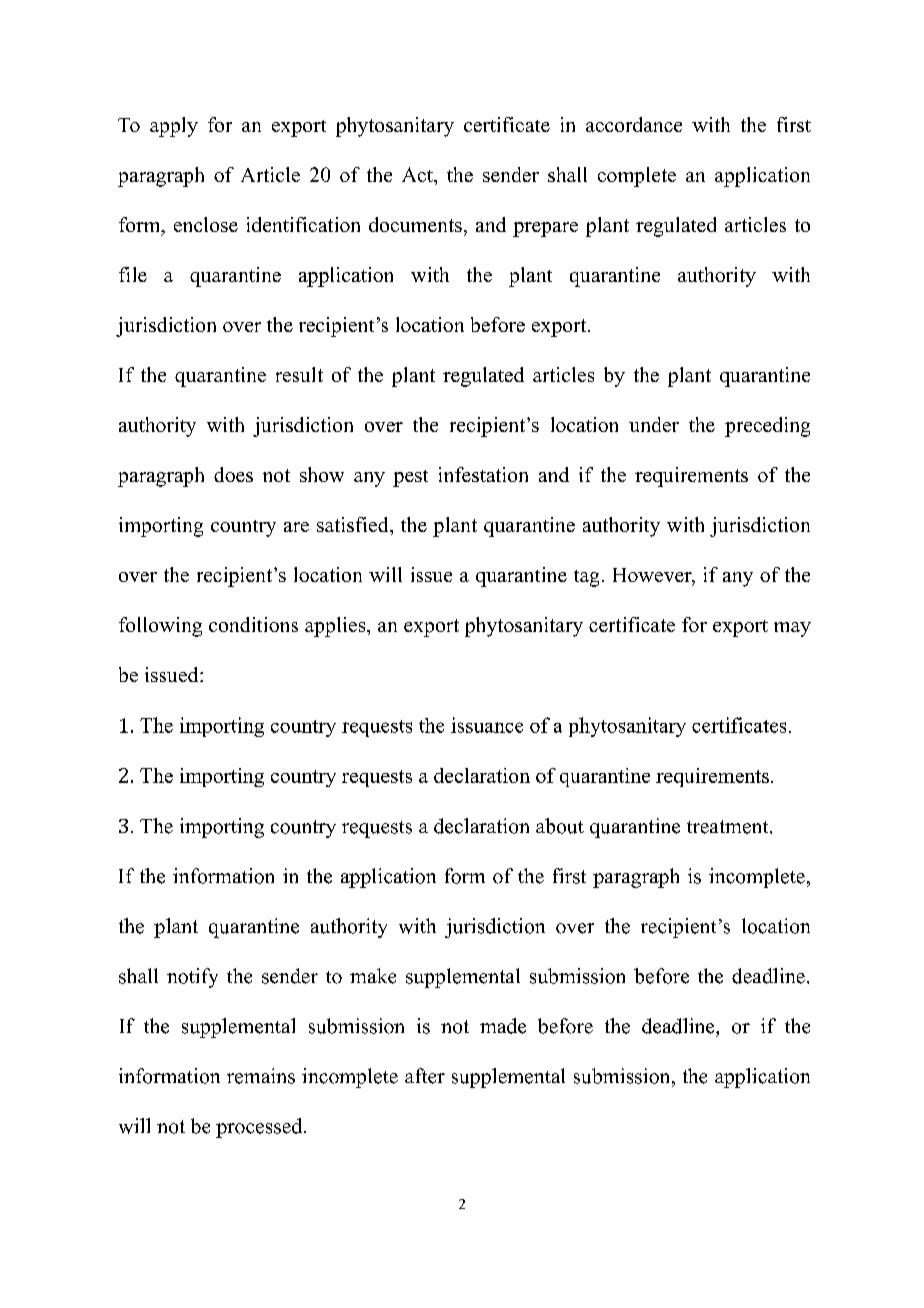  Describe the element at coordinates (634, 124) in the screenshot. I see `accordance` at that location.
